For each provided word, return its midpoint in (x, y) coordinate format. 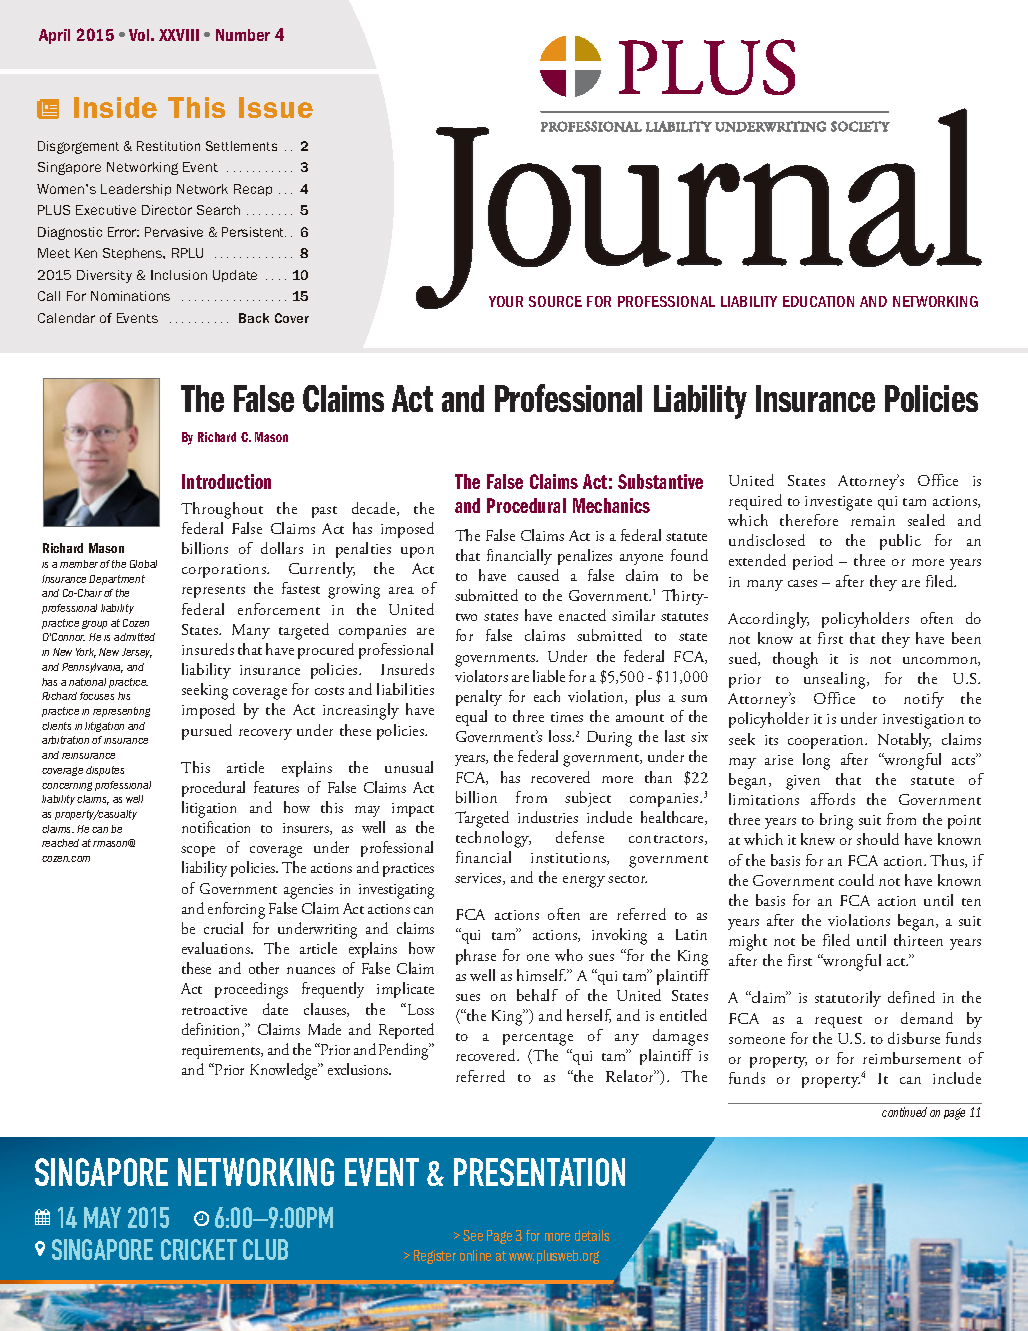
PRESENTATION (539, 1172)
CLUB (265, 1249)
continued (904, 1112)
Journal (699, 208)
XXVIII (179, 35)
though (795, 660)
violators (481, 676)
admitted (134, 637)
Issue (276, 107)
